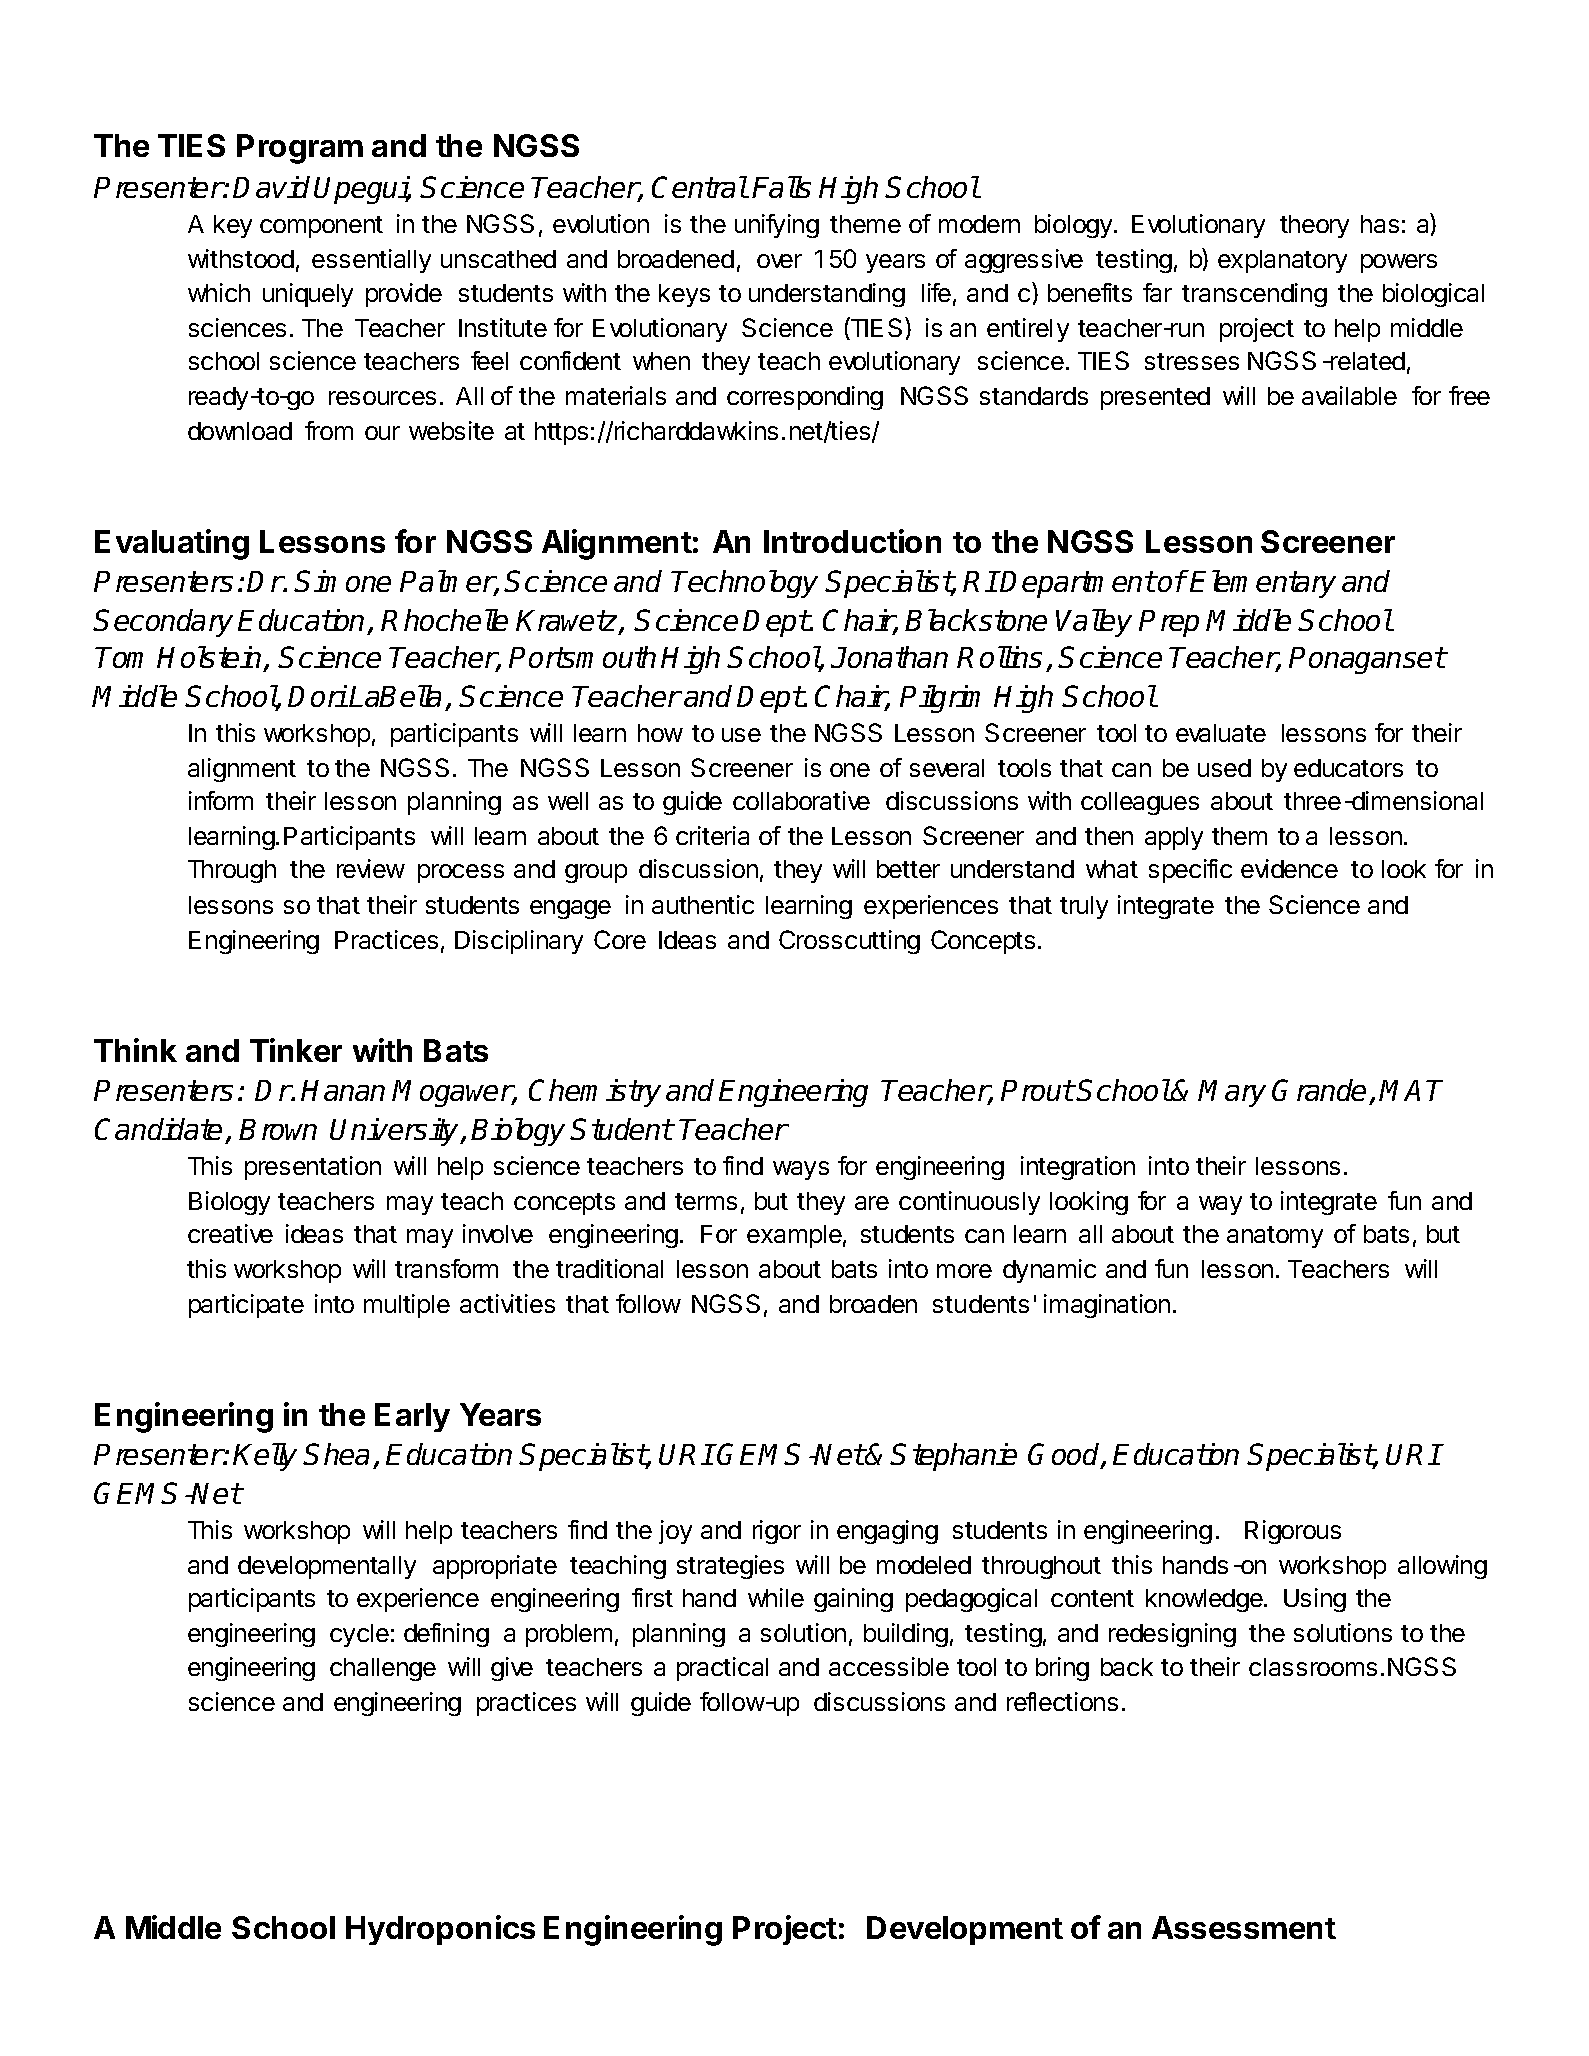 The height and width of the page is (2056, 1589). Describe the element at coordinates (246, 1306) in the page. I see `participate` at that location.
